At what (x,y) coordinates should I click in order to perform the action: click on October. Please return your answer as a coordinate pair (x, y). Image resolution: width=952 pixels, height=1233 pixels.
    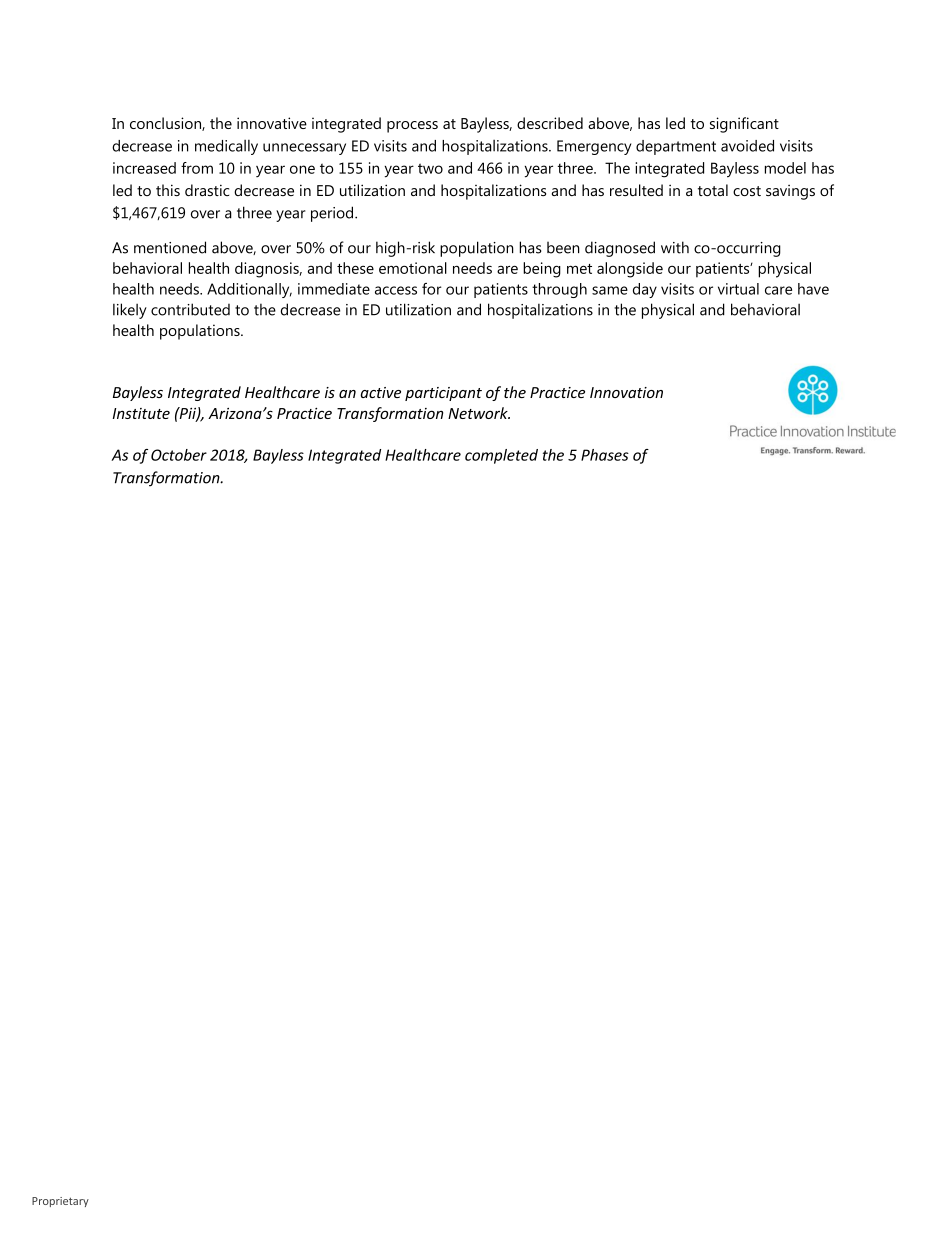
    Looking at the image, I should click on (179, 455).
